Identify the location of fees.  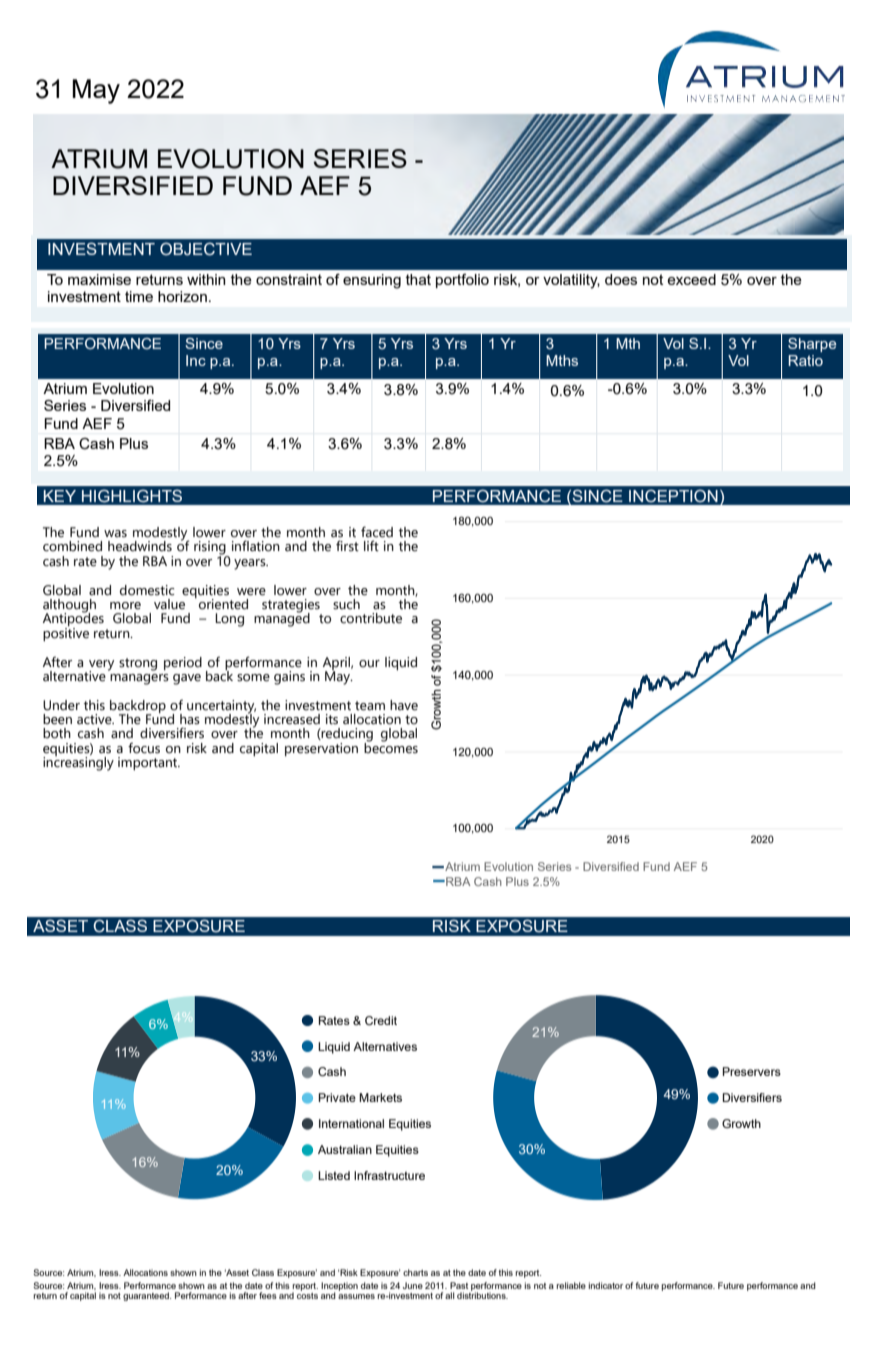
(268, 1295).
